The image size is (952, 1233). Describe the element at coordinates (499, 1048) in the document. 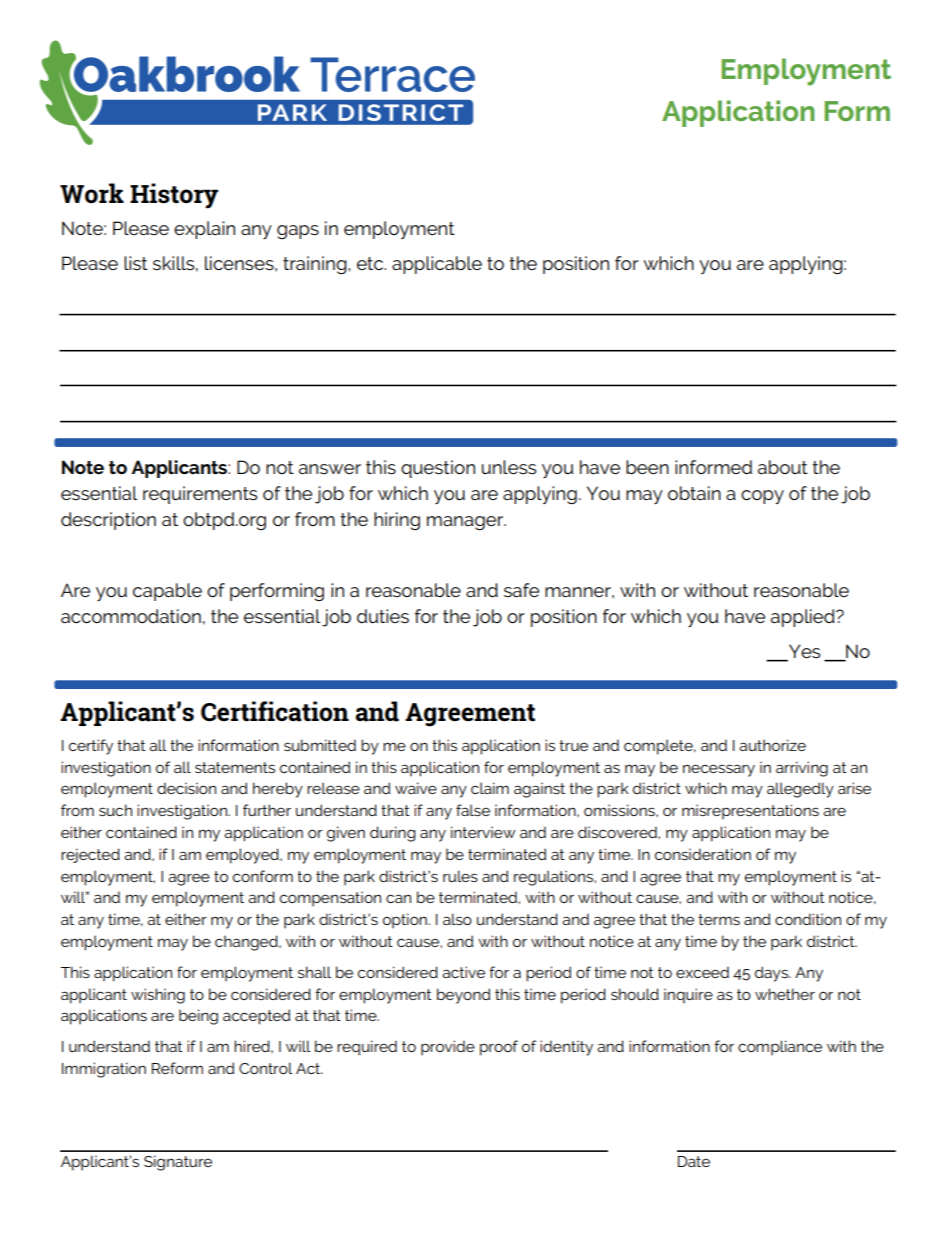

I see `proof` at that location.
